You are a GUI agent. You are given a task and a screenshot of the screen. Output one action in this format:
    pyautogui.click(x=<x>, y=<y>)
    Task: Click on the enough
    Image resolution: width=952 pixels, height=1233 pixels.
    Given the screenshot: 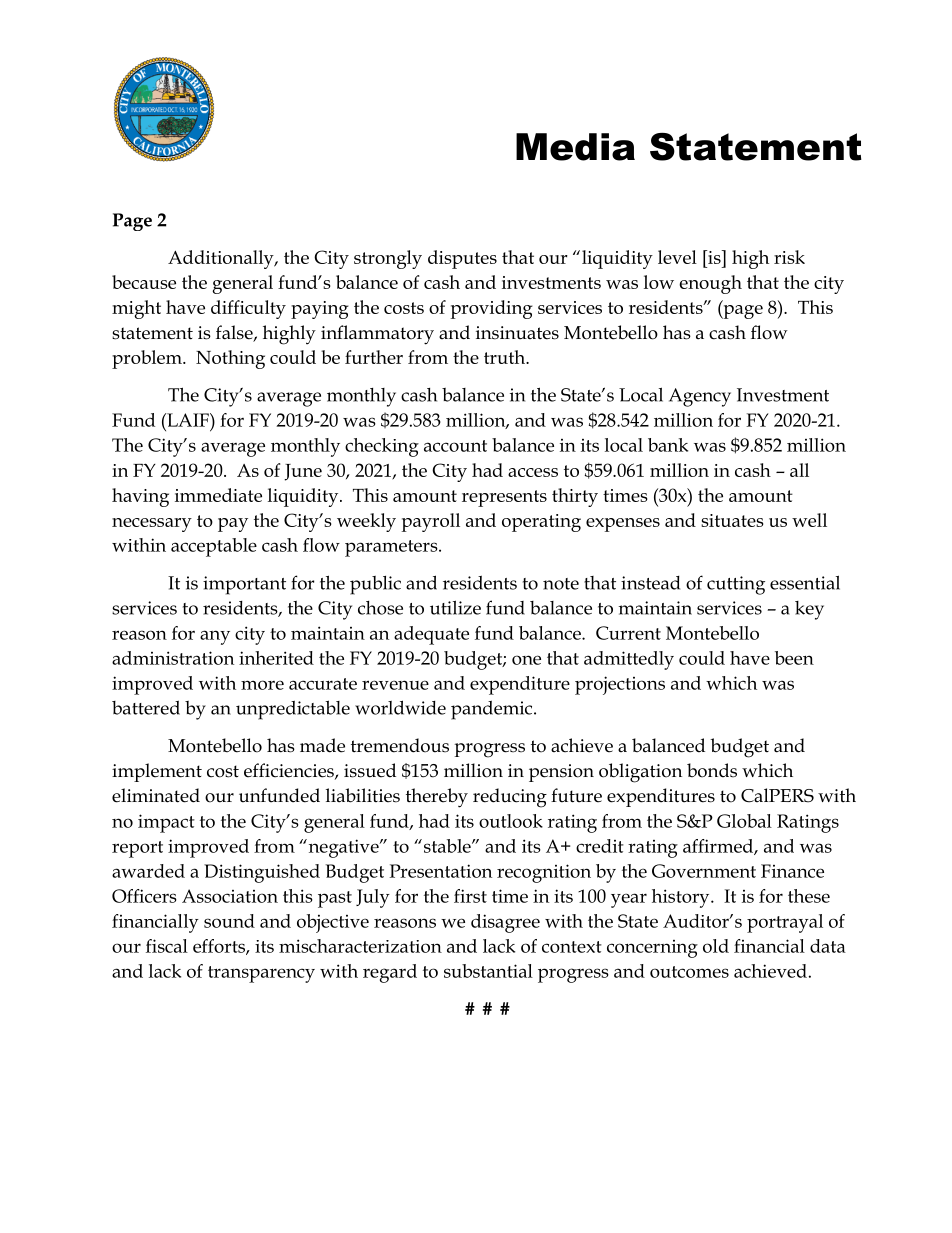 What is the action you would take?
    pyautogui.click(x=710, y=284)
